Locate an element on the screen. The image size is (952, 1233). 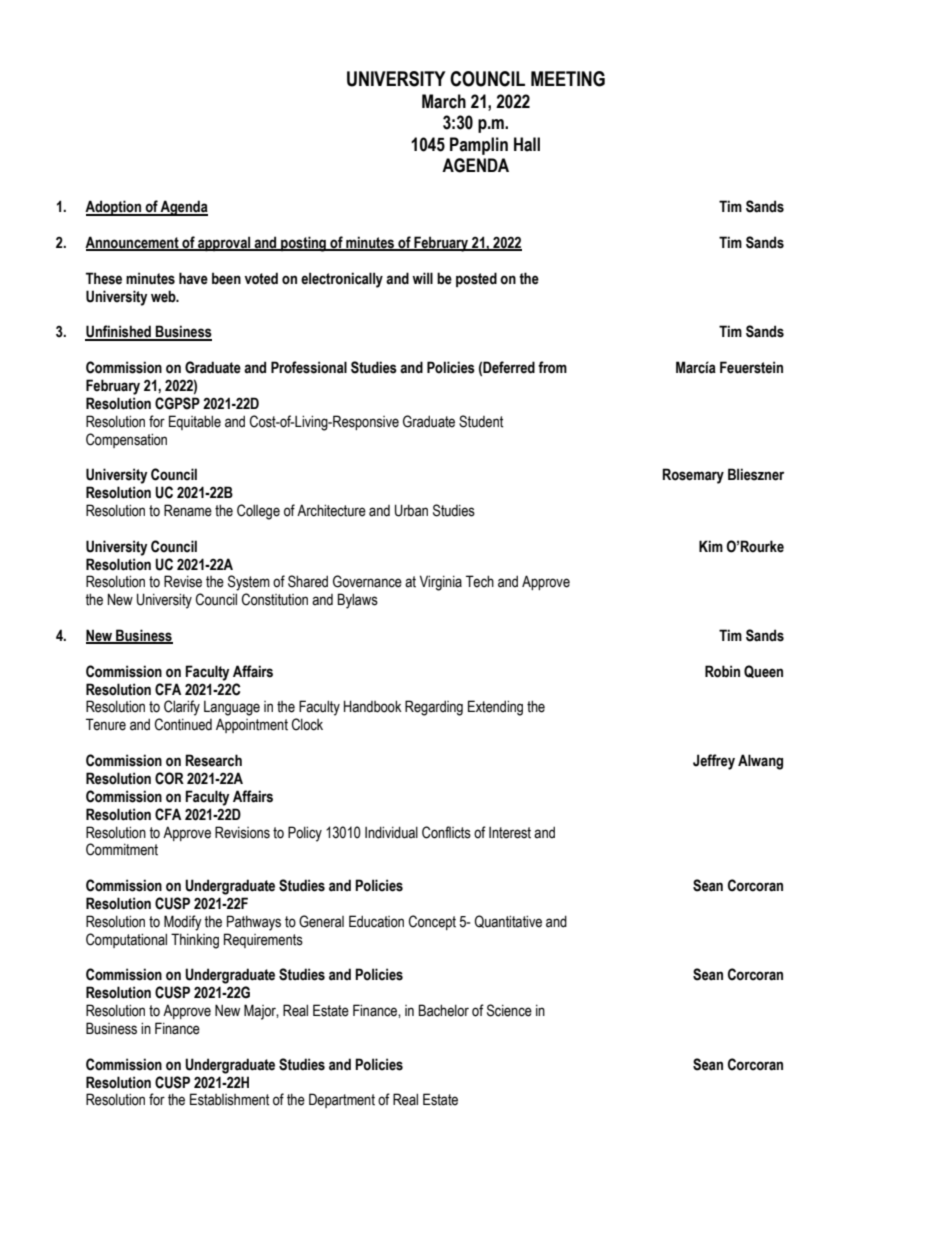
Bachelor is located at coordinates (444, 1010).
